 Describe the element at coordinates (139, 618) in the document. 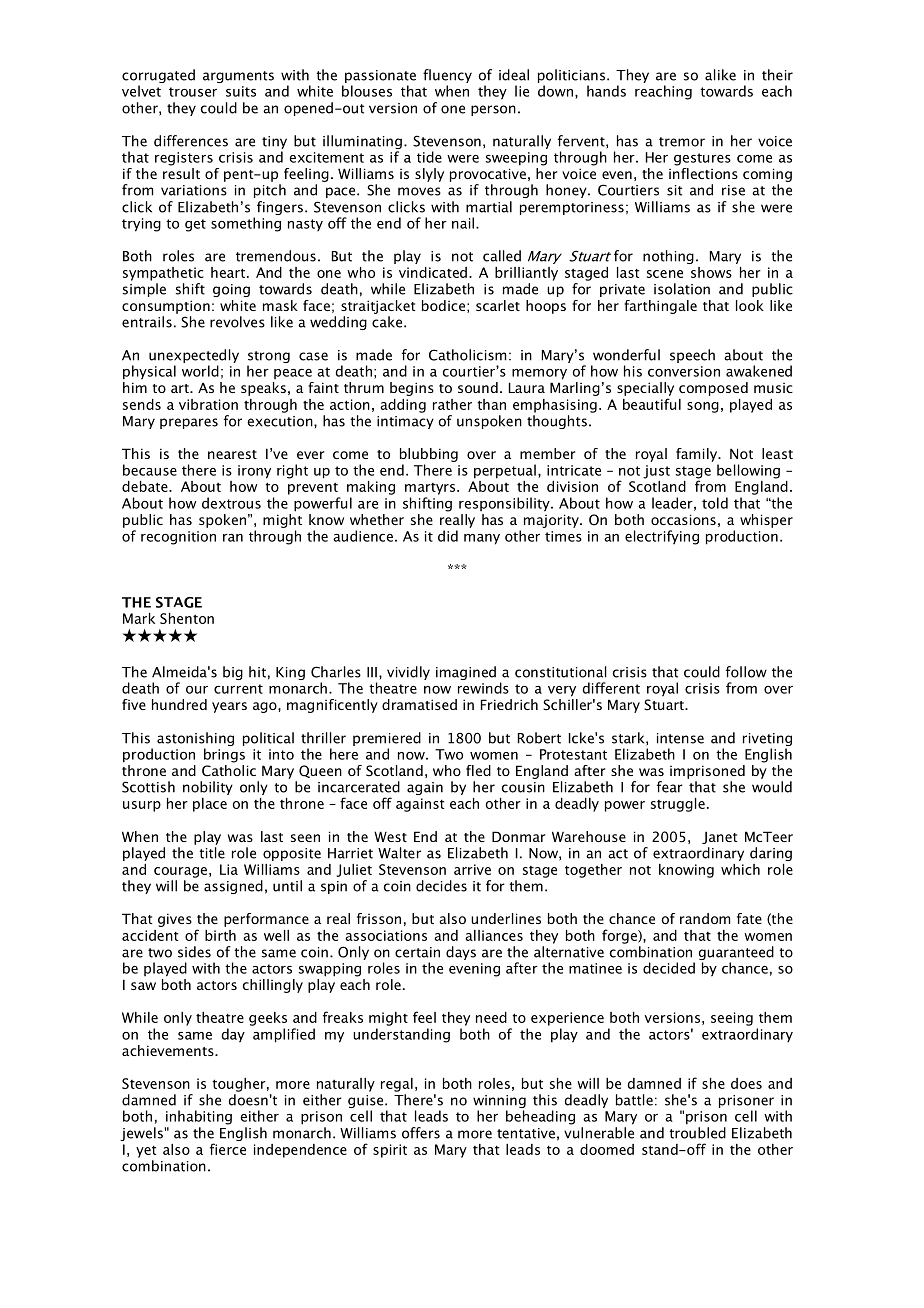

I see `Mark` at that location.
